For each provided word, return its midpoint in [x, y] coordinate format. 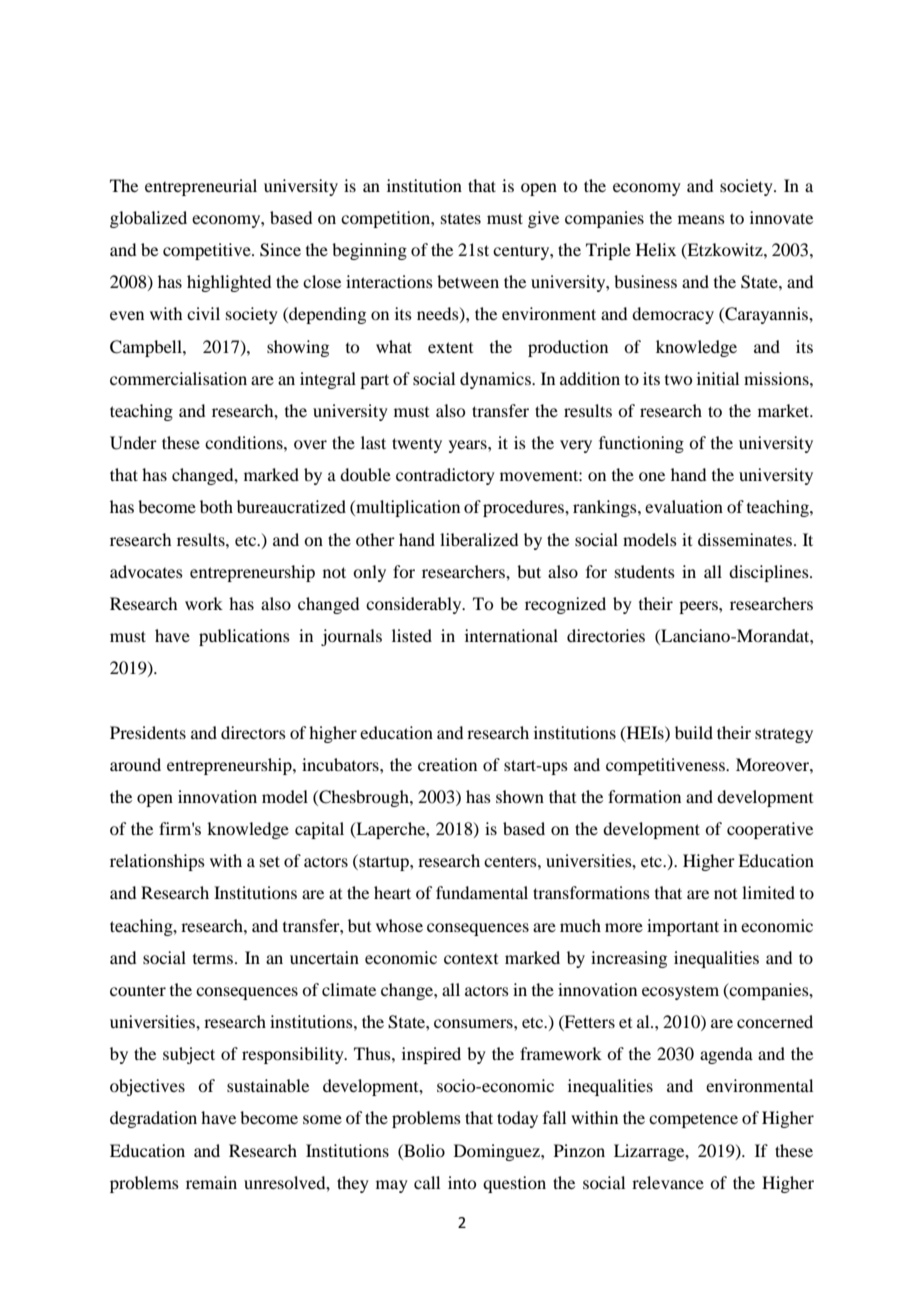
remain [211, 1182]
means [701, 219]
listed [412, 635]
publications [244, 637]
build [694, 732]
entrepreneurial [201, 187]
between [468, 281]
